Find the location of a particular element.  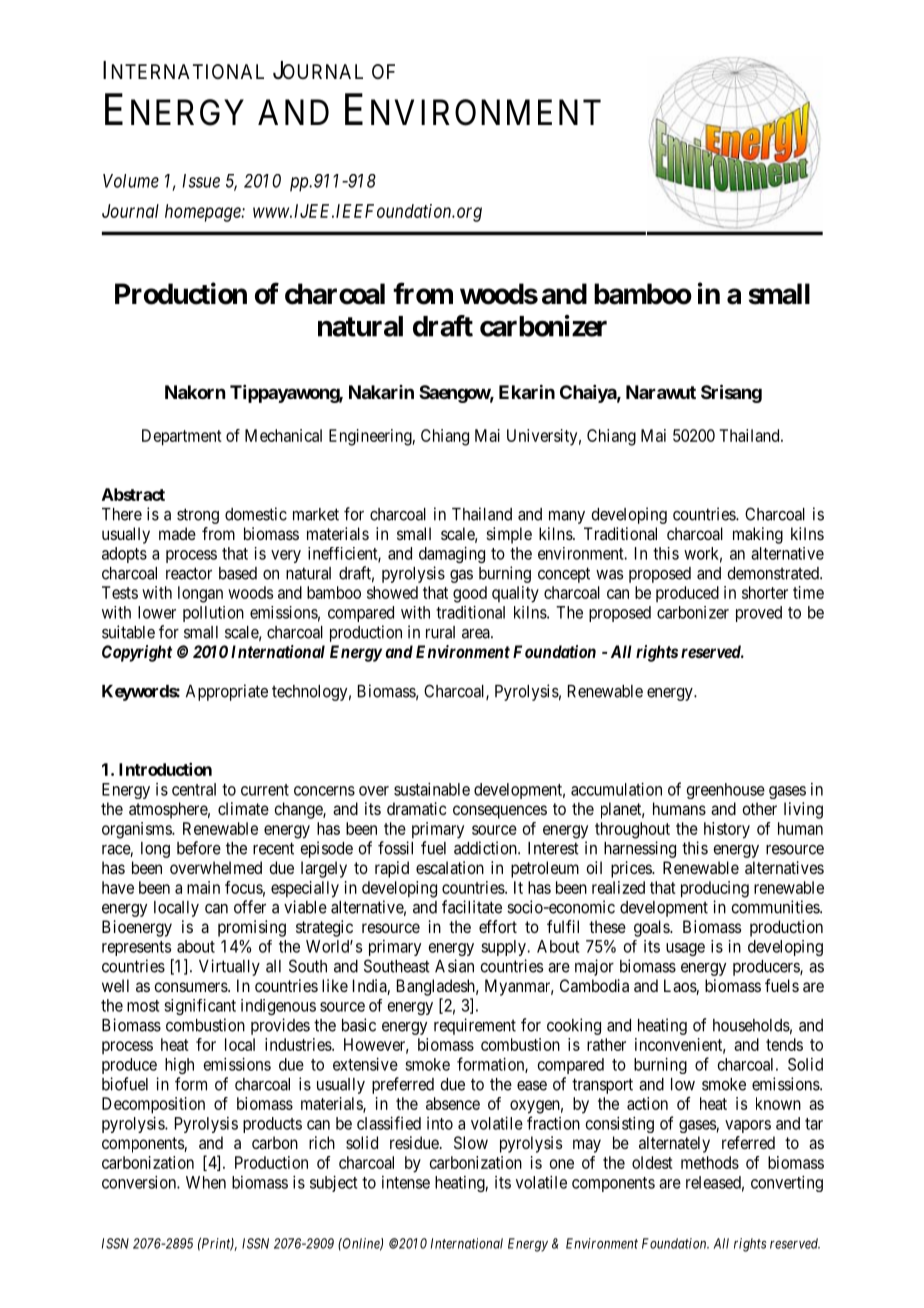

facilitate is located at coordinates (472, 907).
